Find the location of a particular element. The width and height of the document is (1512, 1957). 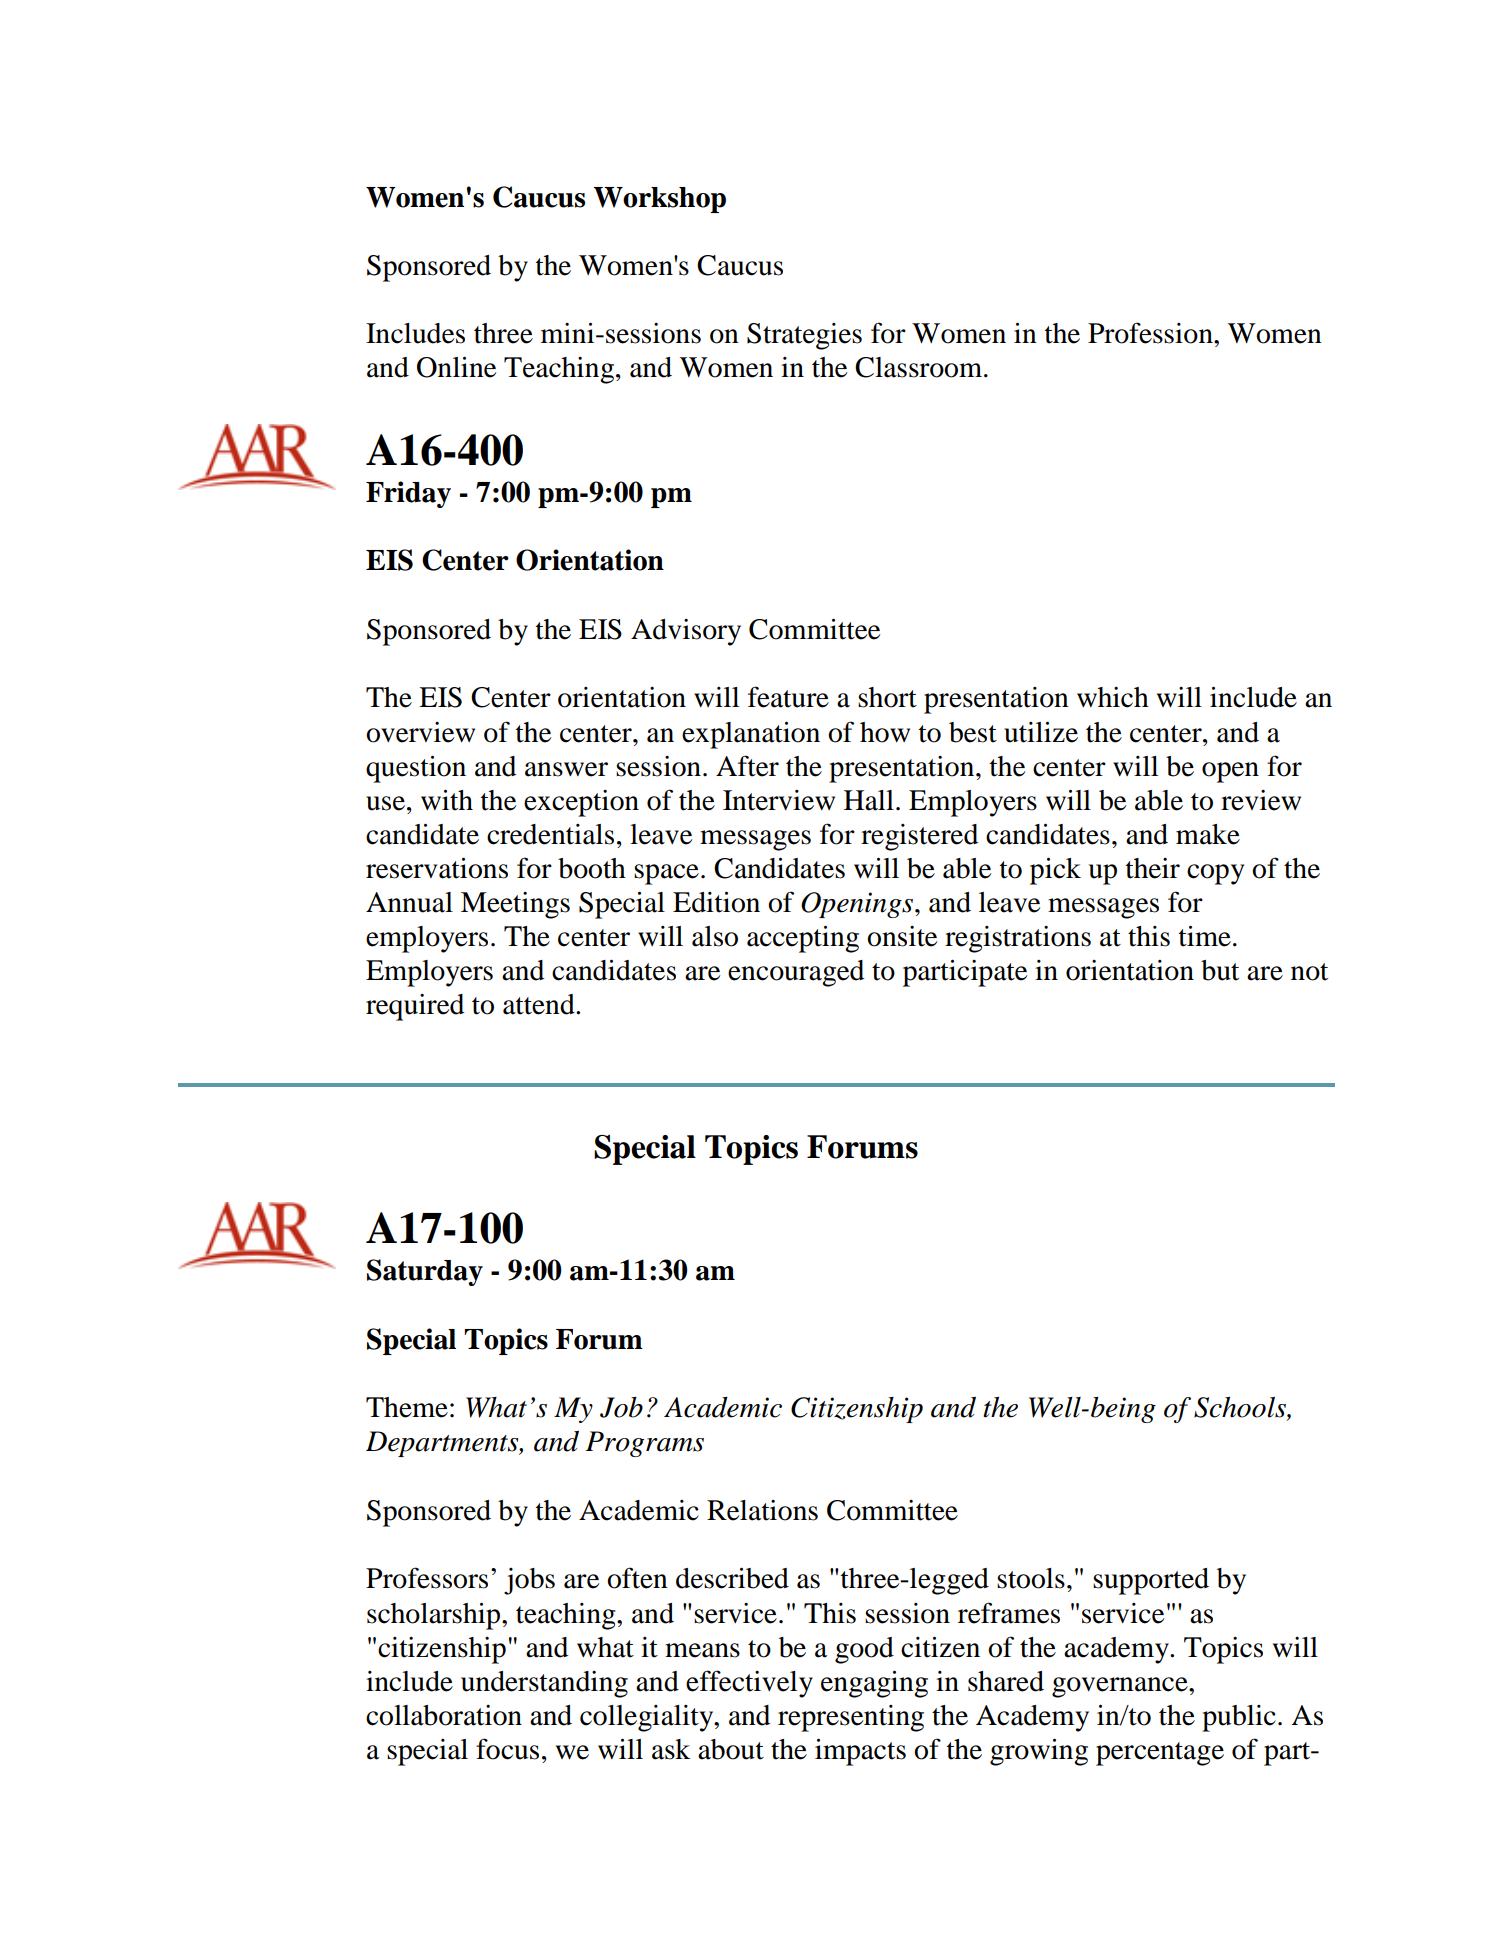

Online is located at coordinates (456, 367).
